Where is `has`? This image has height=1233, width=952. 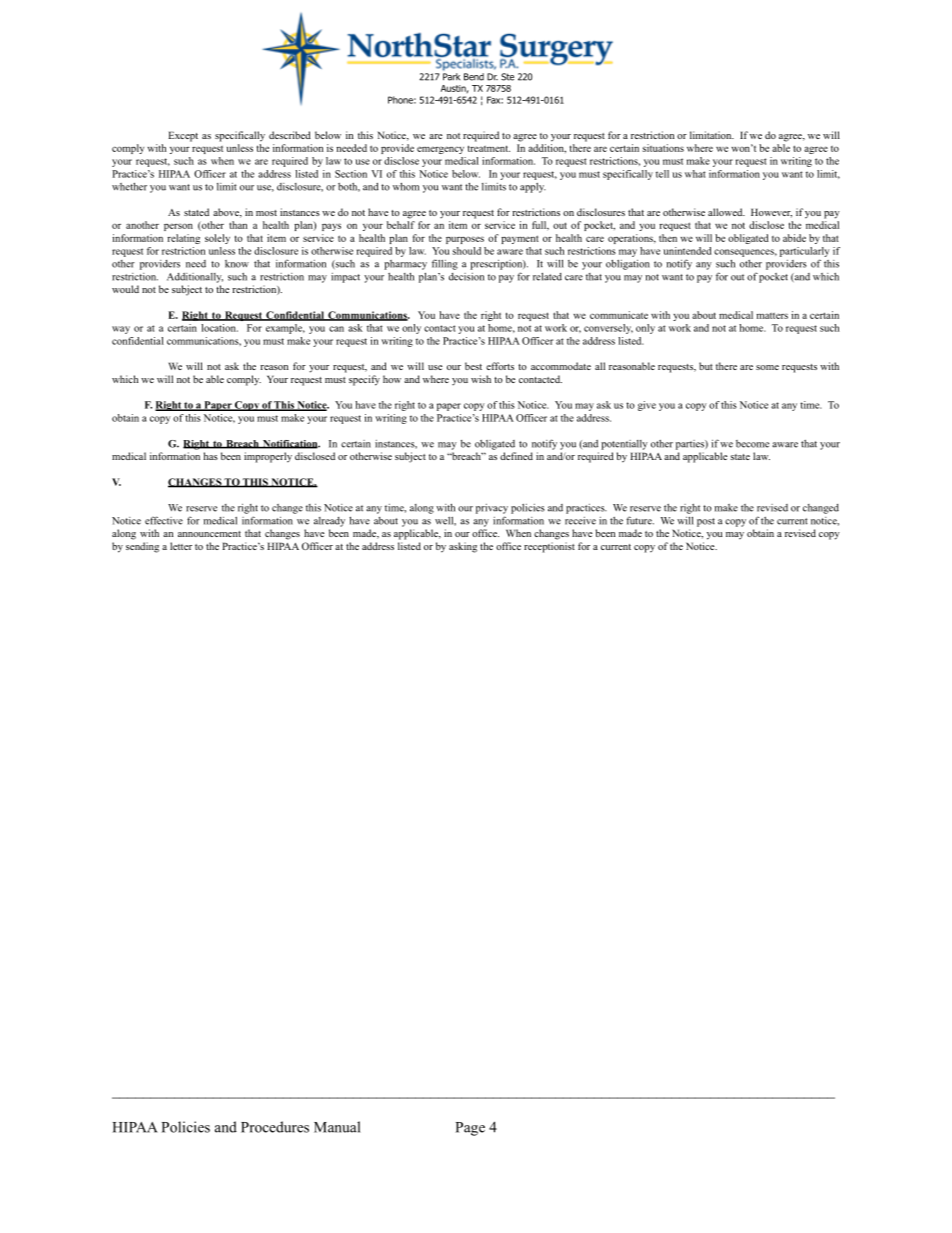 has is located at coordinates (211, 456).
